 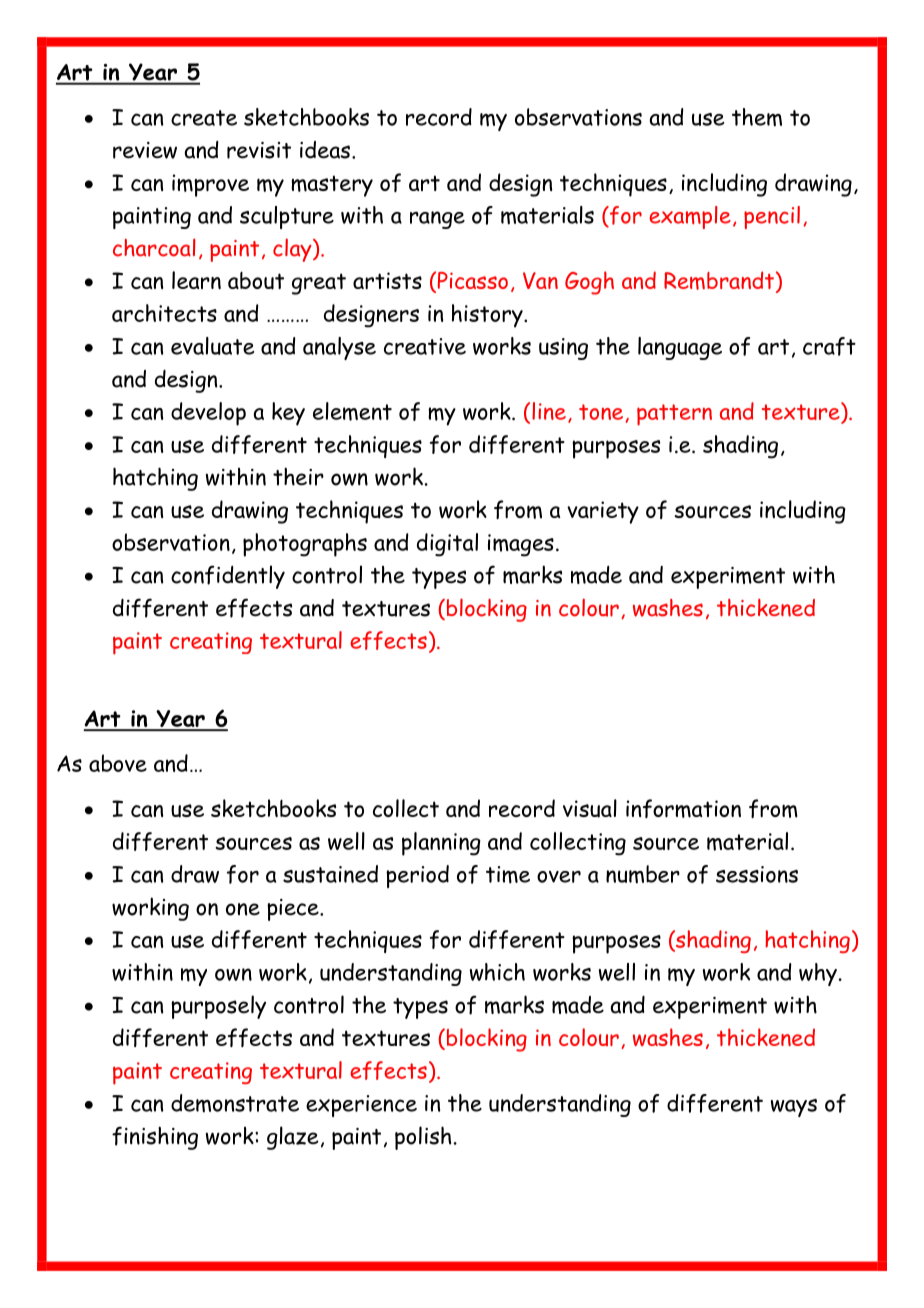 What do you see at coordinates (794, 1108) in the screenshot?
I see `ways` at bounding box center [794, 1108].
